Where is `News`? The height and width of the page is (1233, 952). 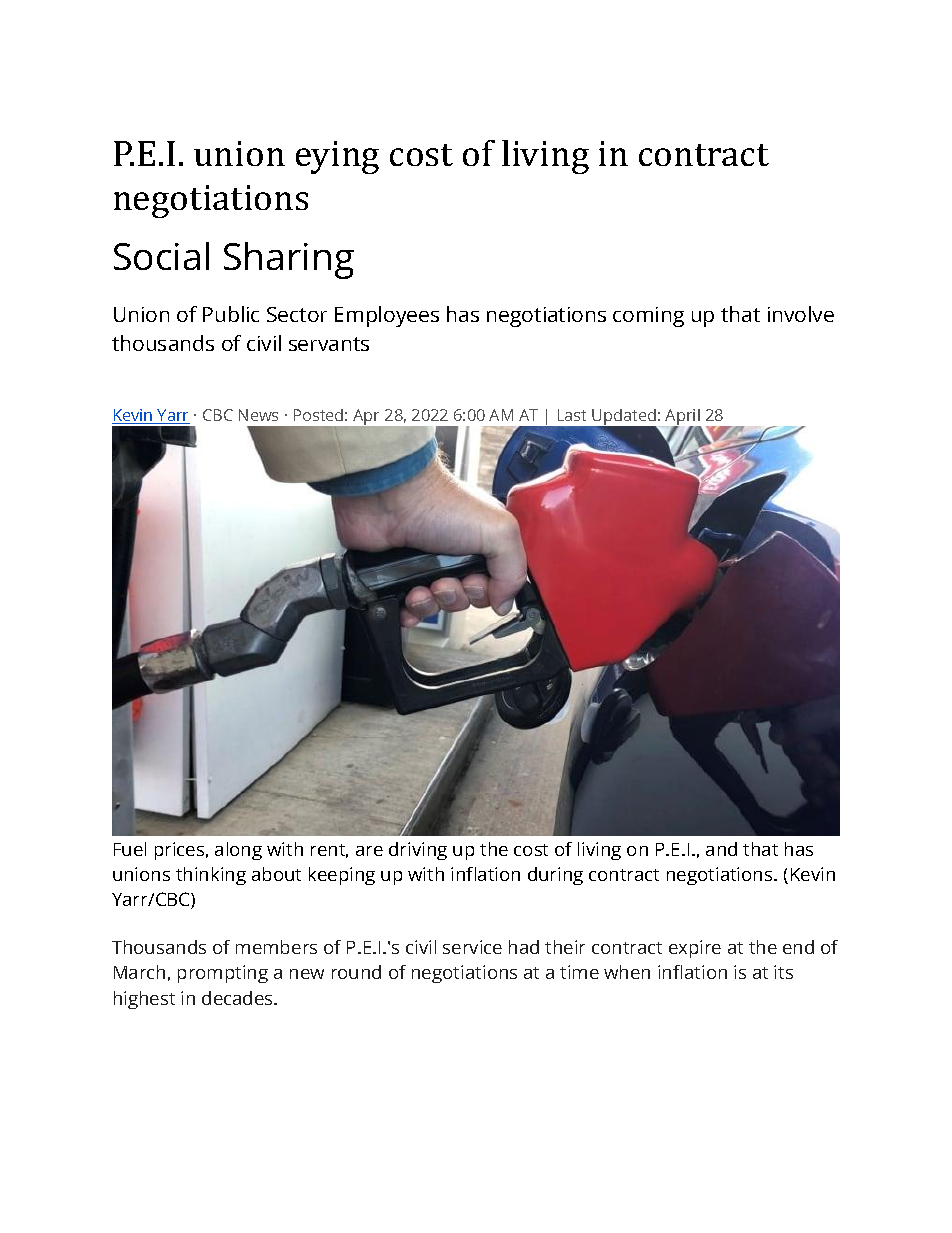 News is located at coordinates (258, 415).
